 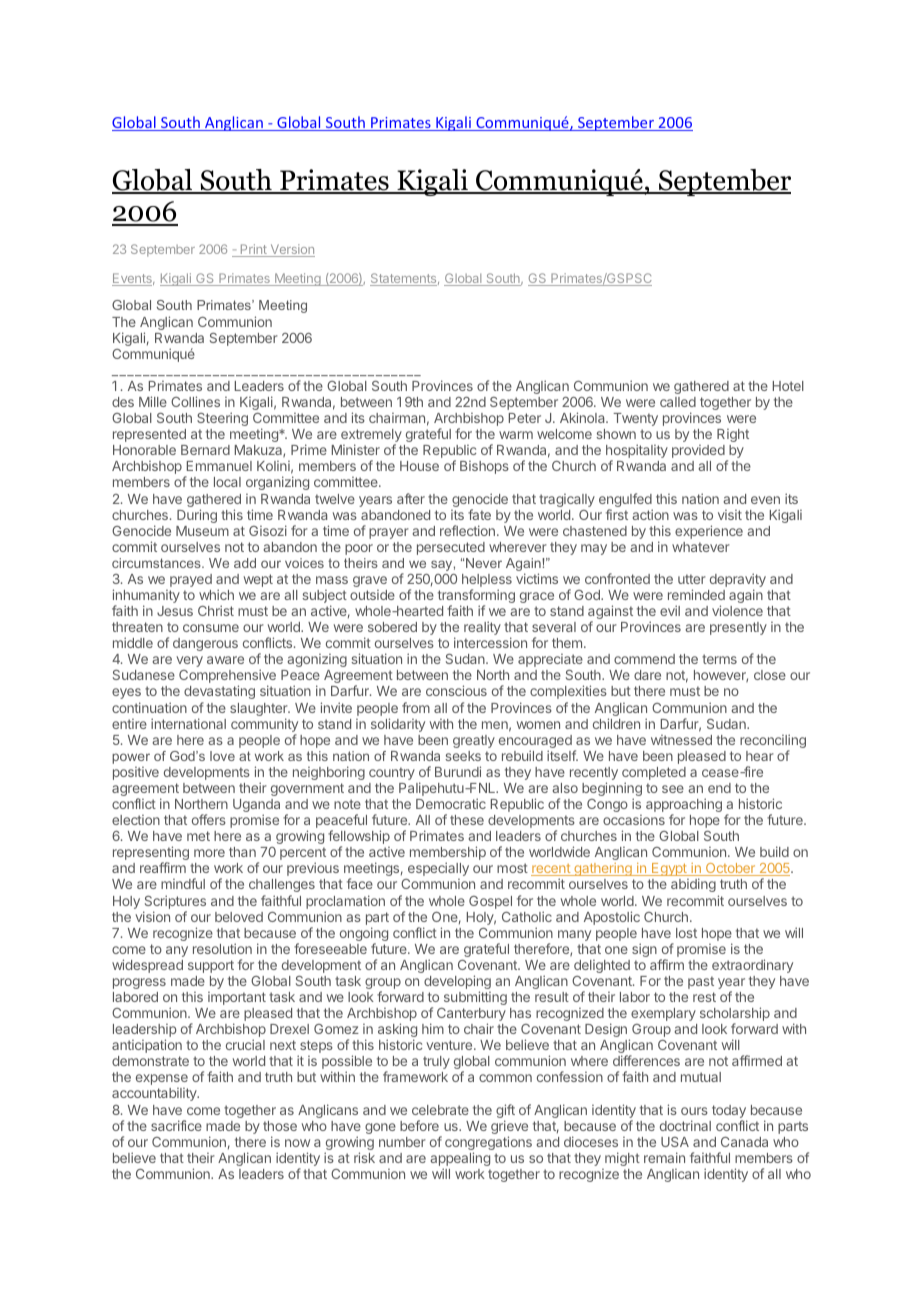 What do you see at coordinates (701, 547) in the screenshot?
I see `whatever` at bounding box center [701, 547].
